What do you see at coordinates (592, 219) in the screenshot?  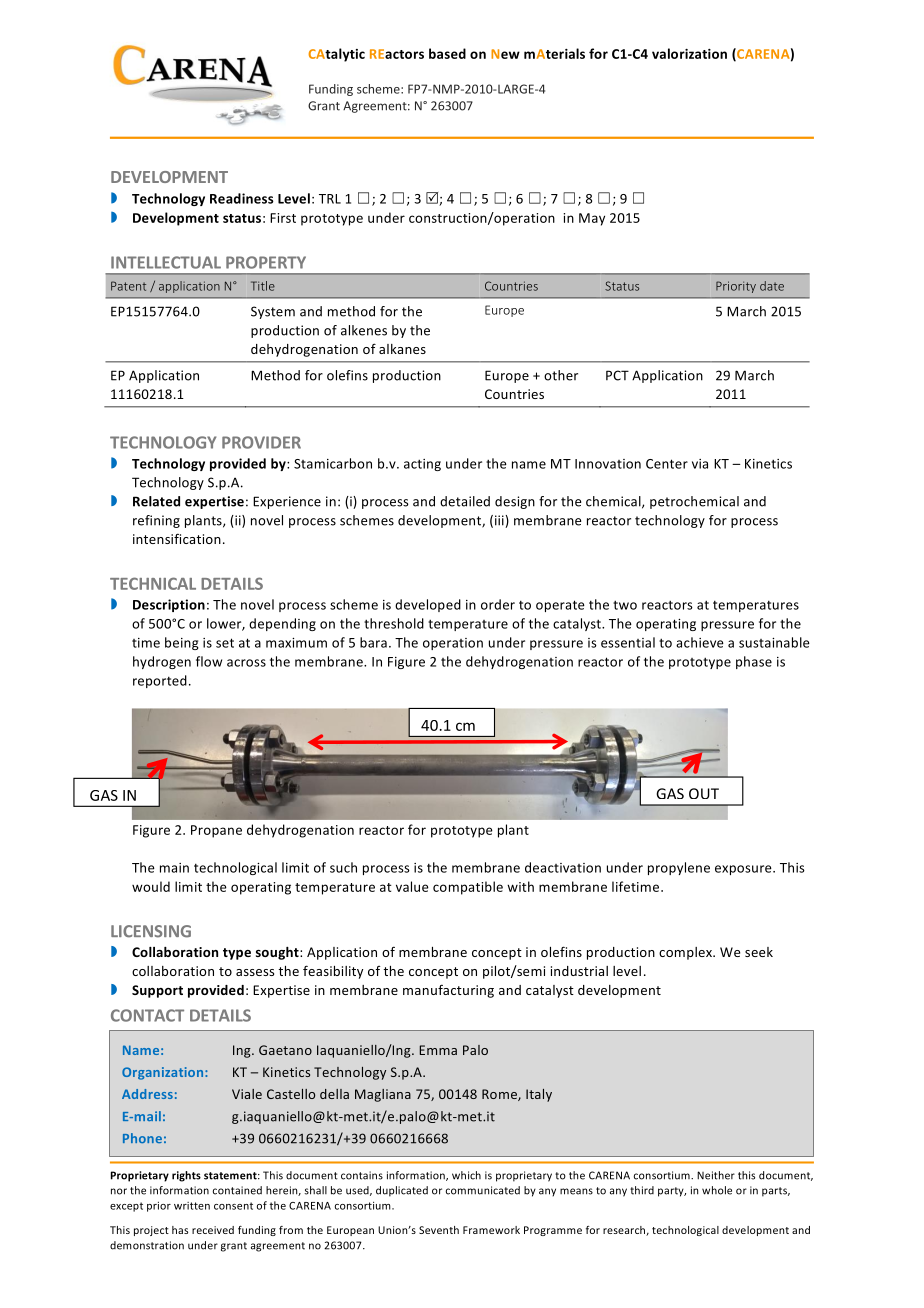 I see `May` at bounding box center [592, 219].
